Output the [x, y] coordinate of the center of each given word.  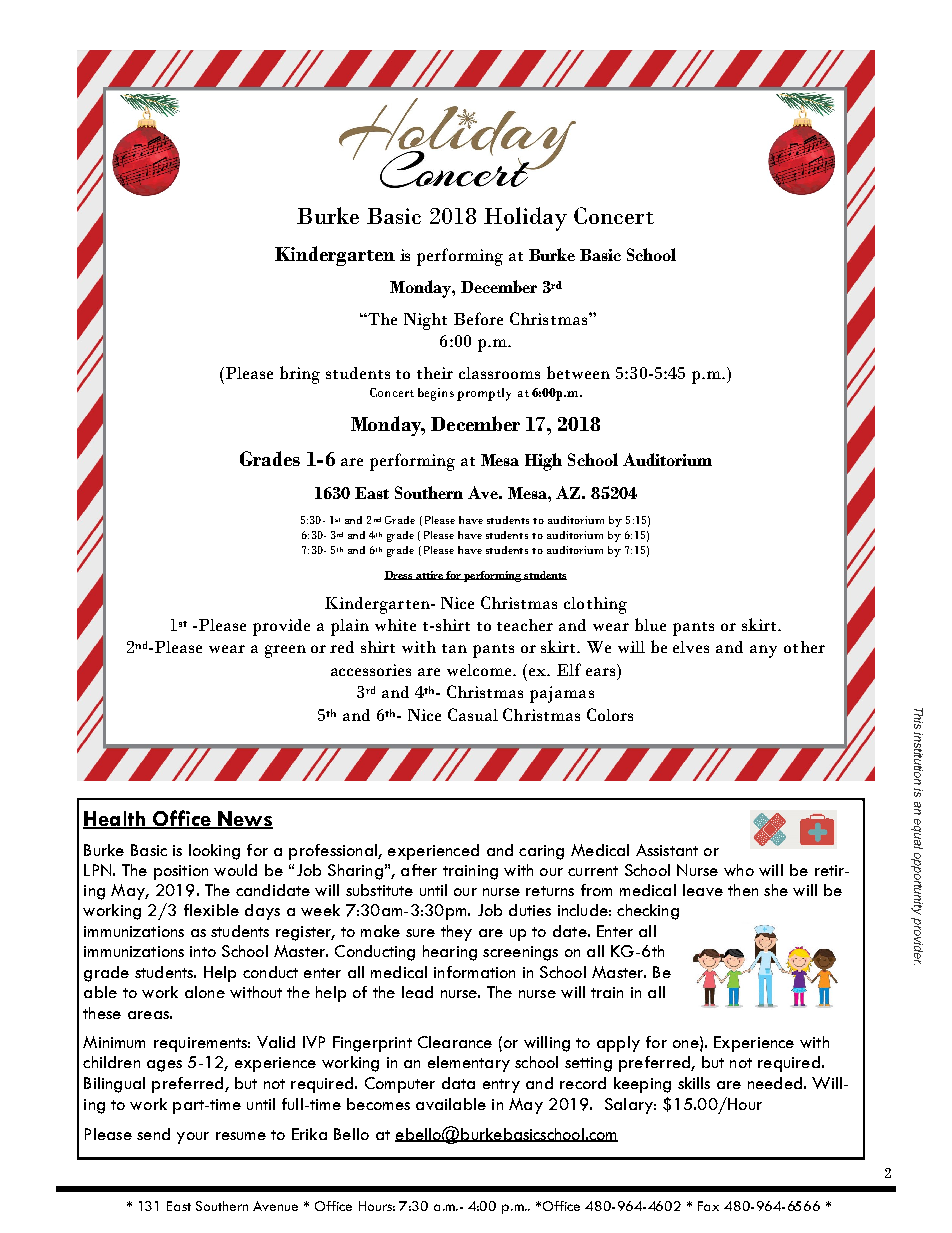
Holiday [525, 219]
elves [691, 647]
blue [650, 624]
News [245, 820]
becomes [378, 1104]
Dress [399, 575]
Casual [473, 714]
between [578, 372]
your [193, 1138]
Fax [708, 1206]
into [203, 951]
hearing [450, 953]
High [543, 462]
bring [300, 375]
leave [703, 890]
